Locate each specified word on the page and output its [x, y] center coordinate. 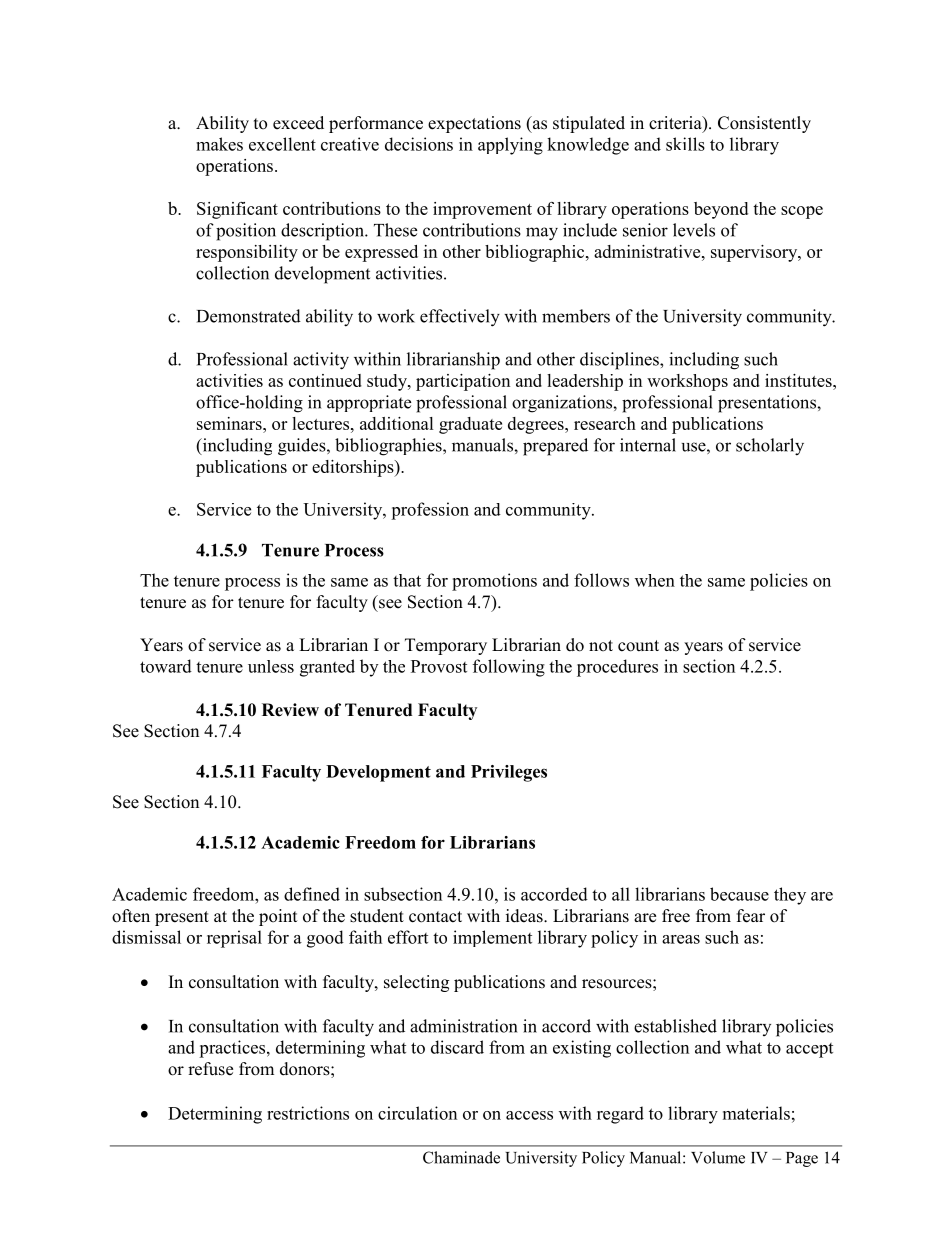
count [638, 646]
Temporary [446, 646]
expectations [474, 124]
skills [685, 144]
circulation [417, 1113]
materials [756, 1113]
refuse [210, 1069]
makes [219, 144]
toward [166, 666]
